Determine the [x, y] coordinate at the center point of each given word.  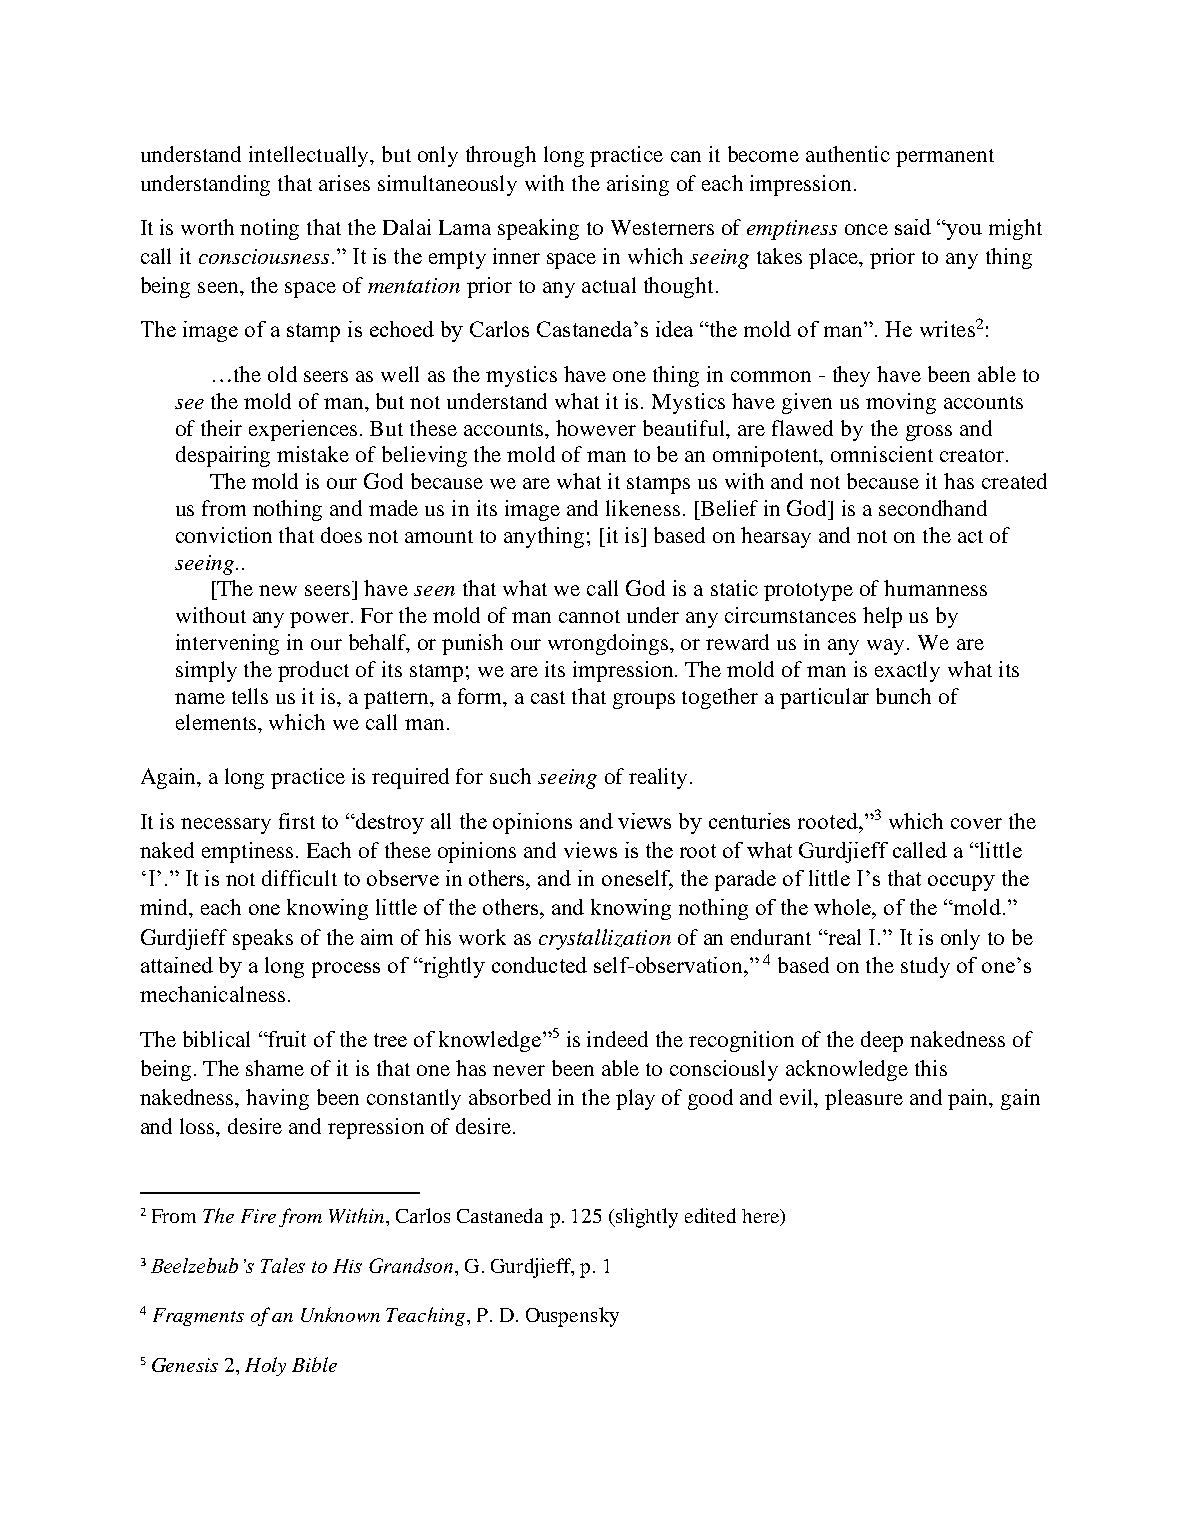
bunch [903, 696]
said [913, 227]
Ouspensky [572, 1317]
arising [638, 185]
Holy [265, 1366]
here [761, 1217]
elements [217, 722]
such [510, 776]
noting [269, 229]
